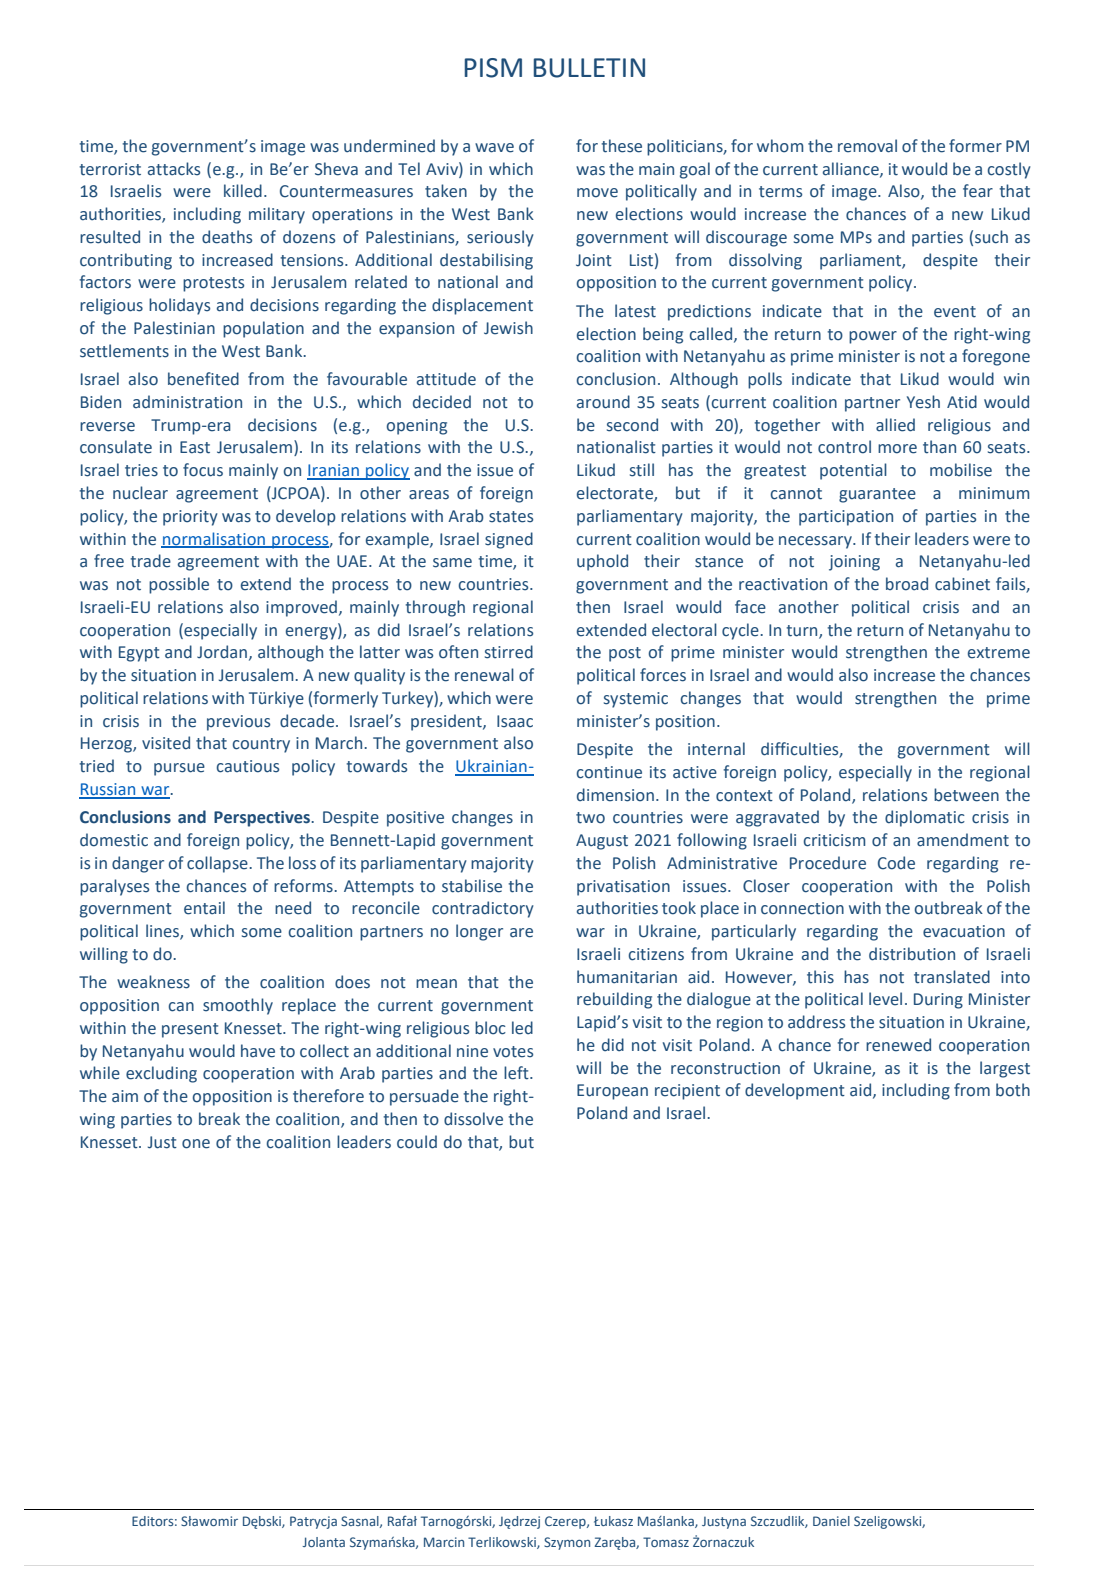 The height and width of the screenshot is (1570, 1110). Describe the element at coordinates (590, 818) in the screenshot. I see `two` at that location.
